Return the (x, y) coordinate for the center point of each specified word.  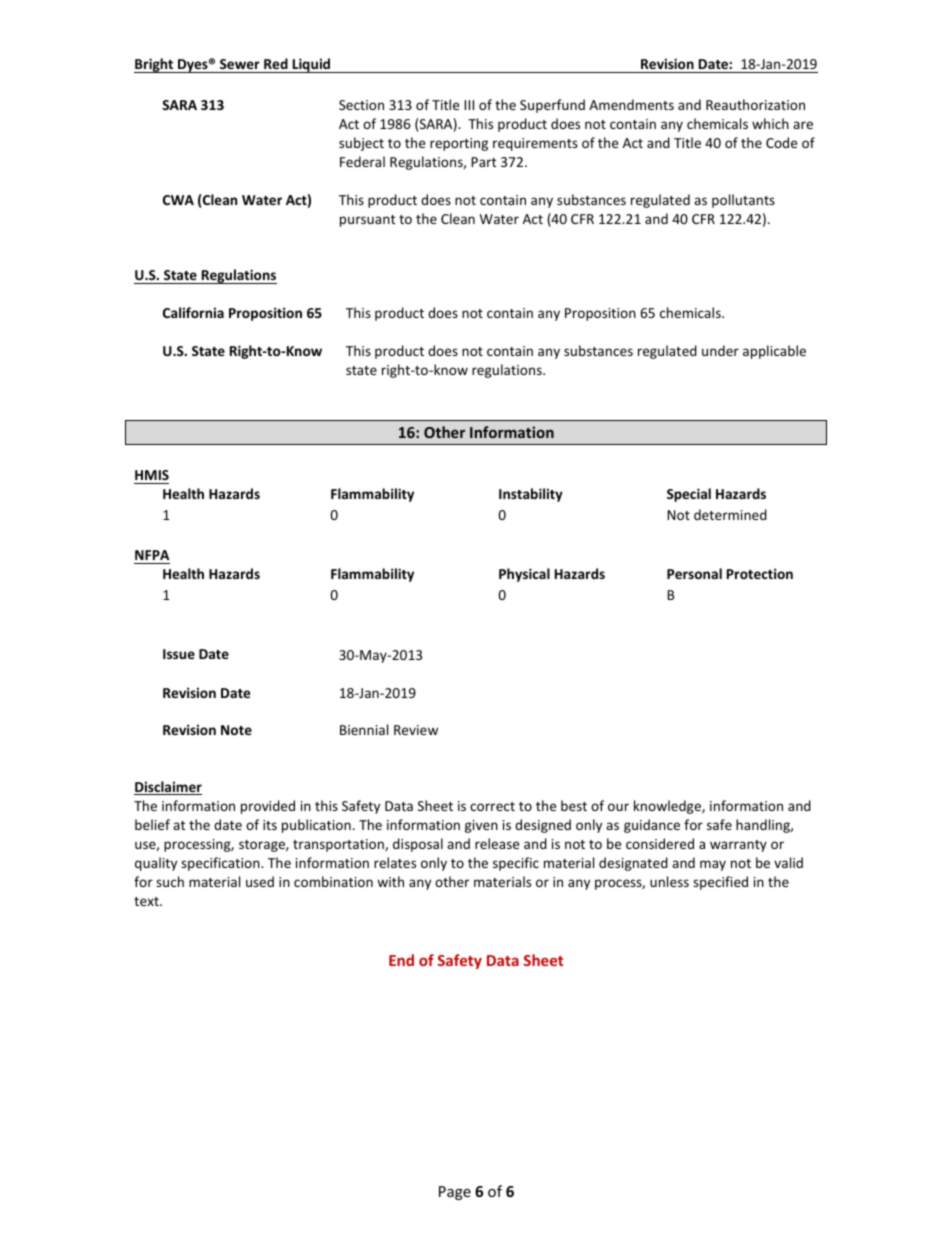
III (469, 105)
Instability (531, 495)
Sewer (240, 64)
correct (492, 806)
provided (268, 807)
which (770, 123)
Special (689, 495)
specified (720, 883)
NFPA (152, 555)
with (390, 881)
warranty (738, 846)
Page (455, 1193)
